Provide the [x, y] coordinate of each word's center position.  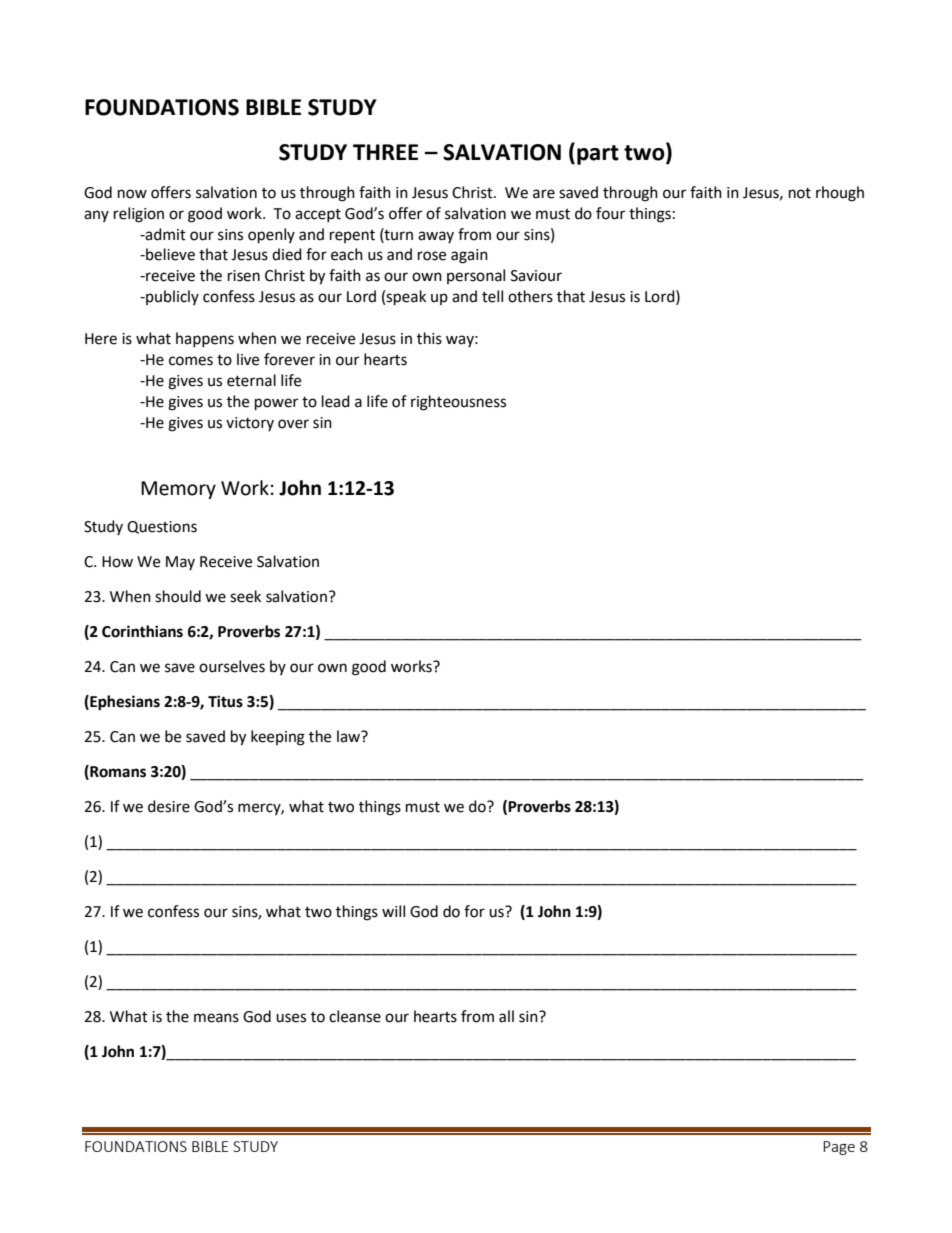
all [506, 1016]
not [800, 193]
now [132, 194]
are [544, 194]
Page [839, 1148]
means [216, 1018]
